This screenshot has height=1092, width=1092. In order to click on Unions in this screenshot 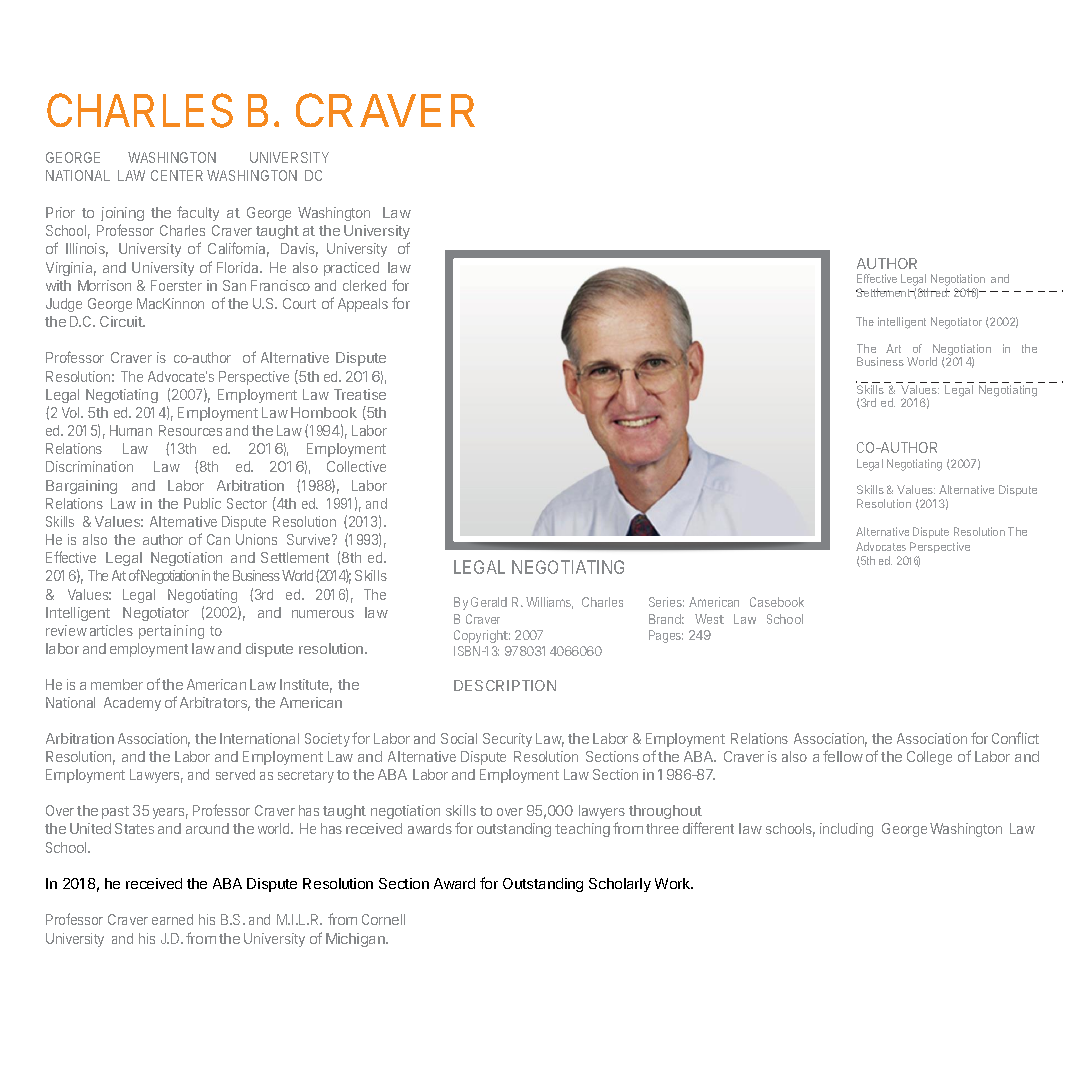, I will do `click(256, 539)`.
